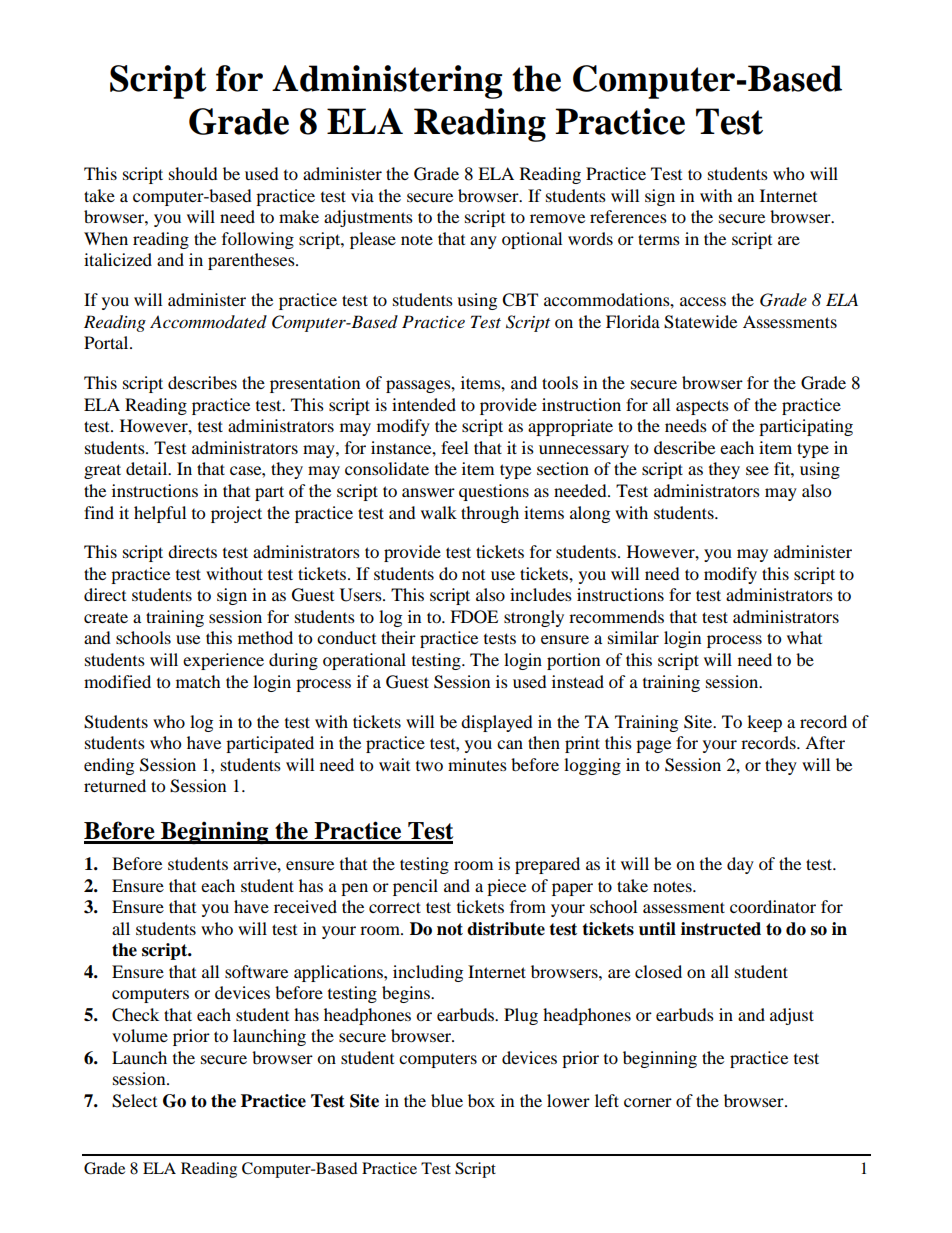 The height and width of the screenshot is (1233, 952). What do you see at coordinates (702, 407) in the screenshot?
I see `aspects` at bounding box center [702, 407].
